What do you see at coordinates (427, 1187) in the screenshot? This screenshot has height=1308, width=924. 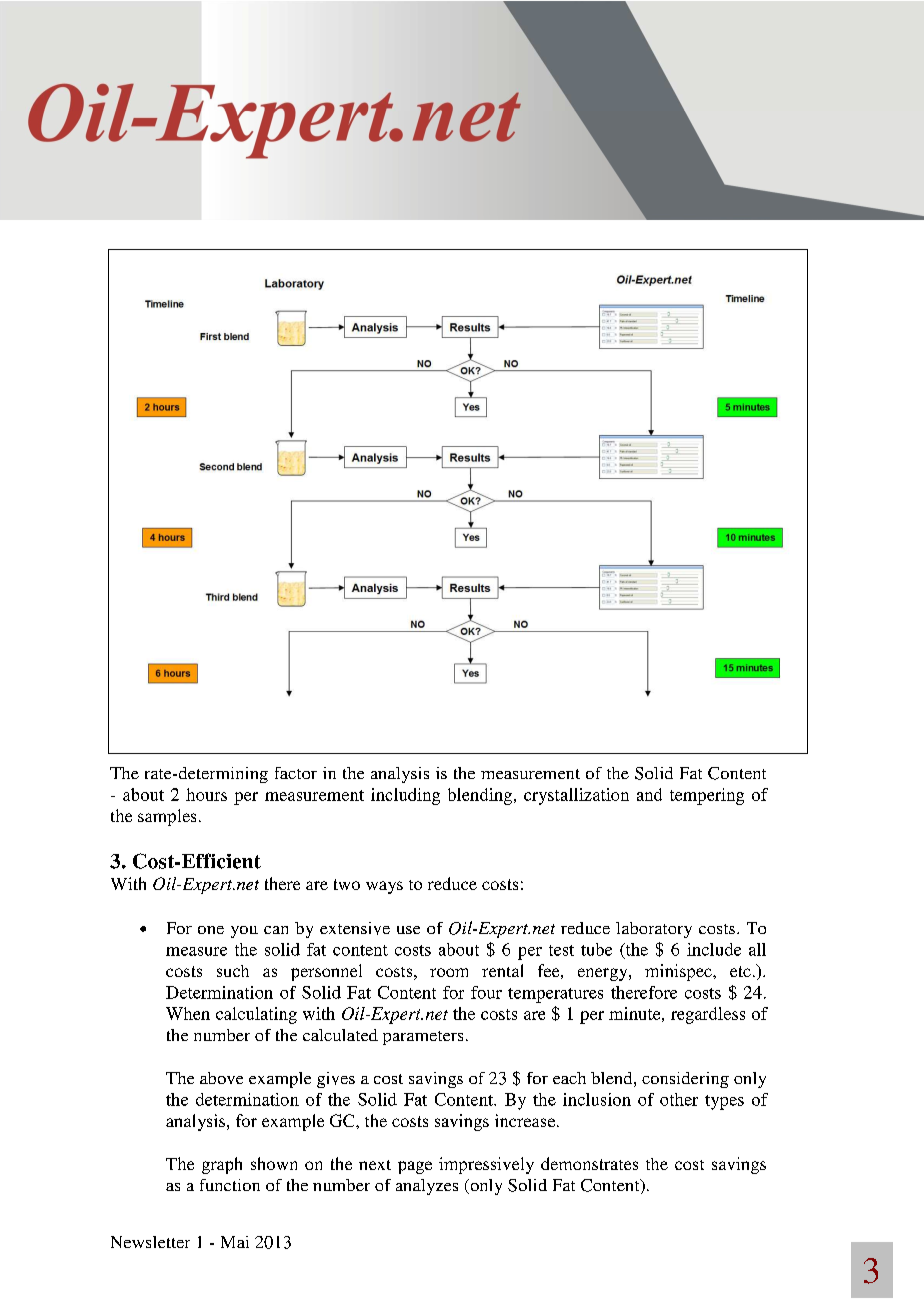 I see `analyzes` at bounding box center [427, 1187].
